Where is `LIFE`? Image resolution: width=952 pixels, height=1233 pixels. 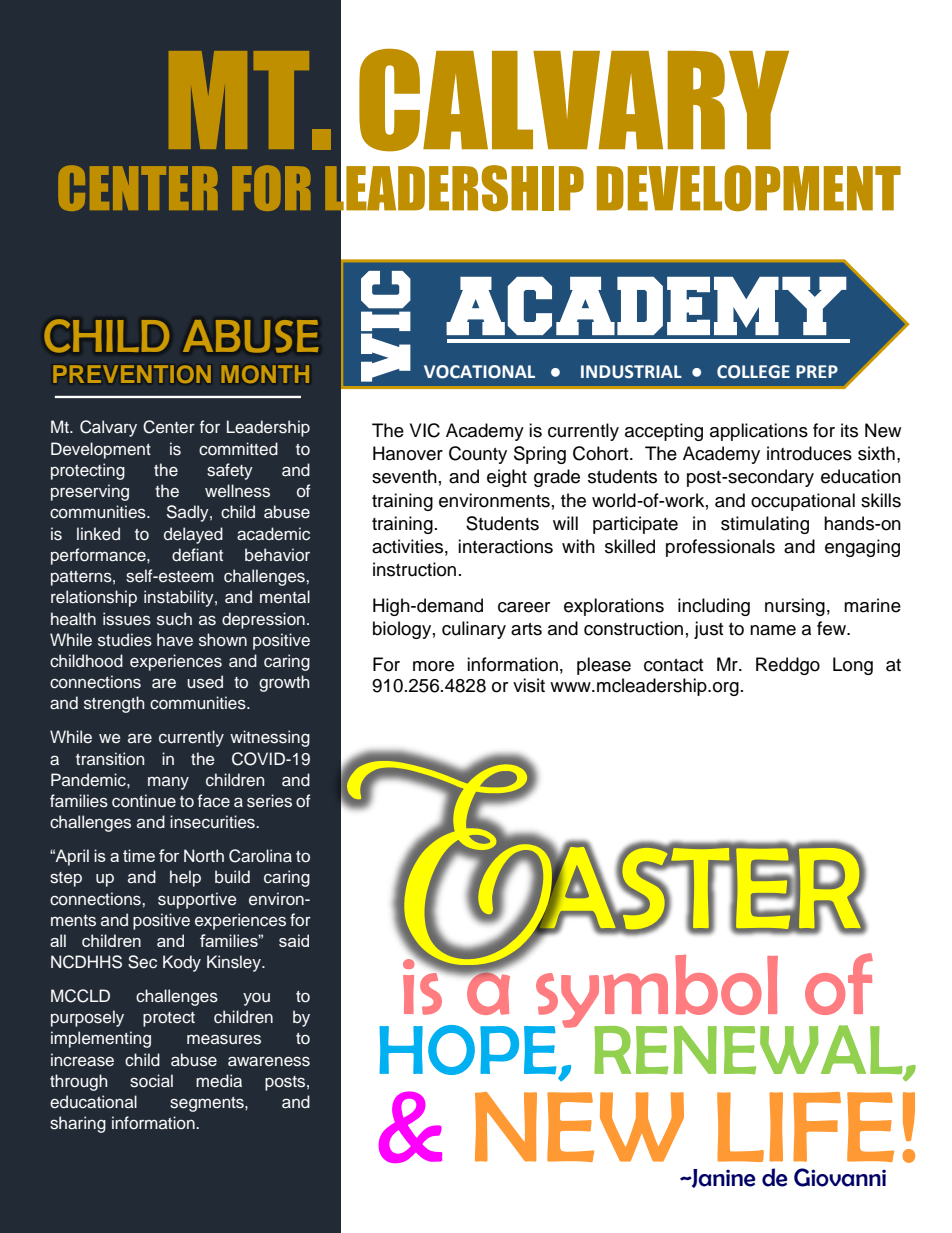 LIFE is located at coordinates (805, 1127).
